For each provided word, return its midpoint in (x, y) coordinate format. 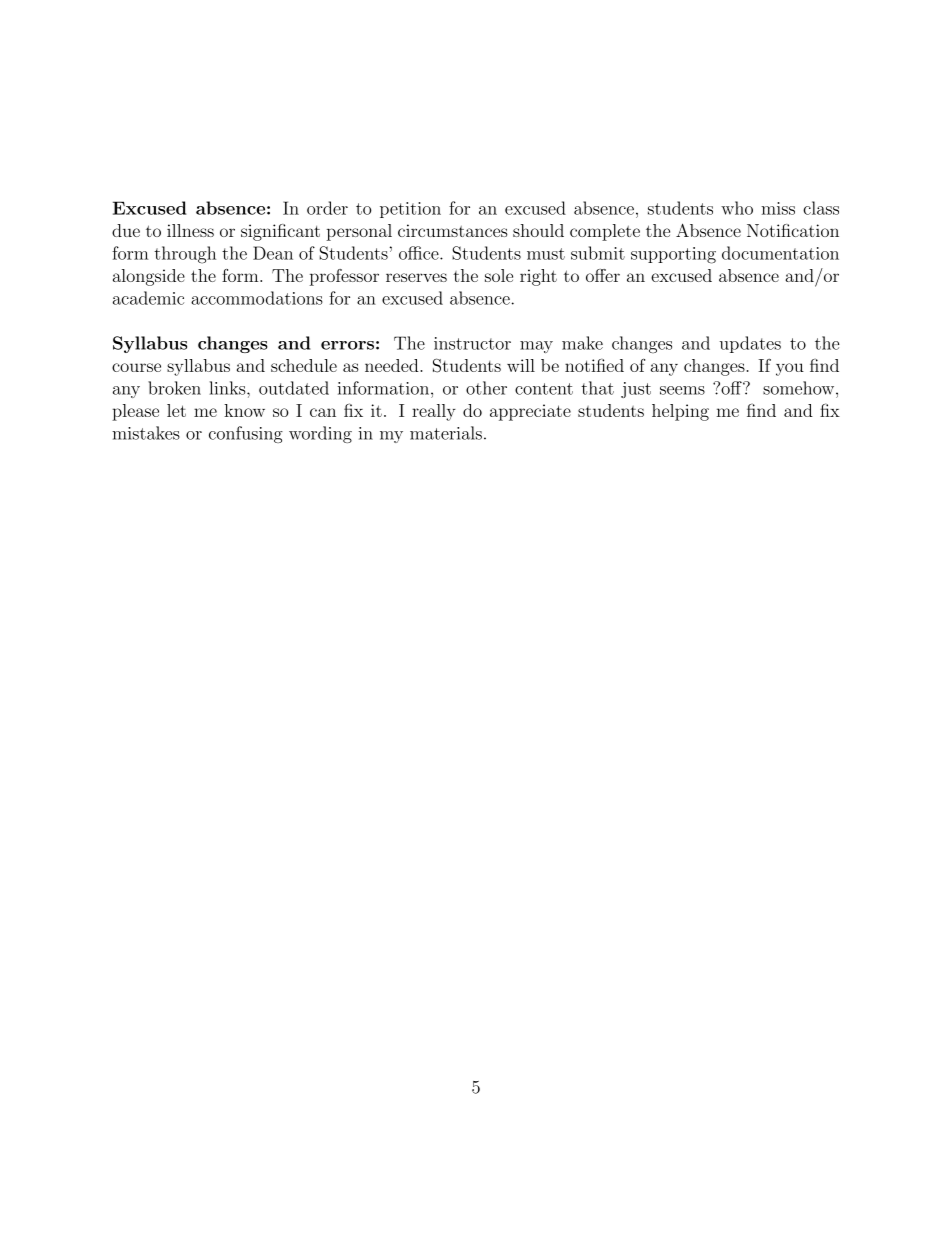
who (737, 208)
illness (190, 230)
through (185, 255)
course (136, 367)
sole (499, 275)
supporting (673, 255)
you (790, 369)
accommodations (257, 298)
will (521, 365)
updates (750, 344)
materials (446, 433)
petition (410, 210)
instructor (472, 343)
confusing (246, 434)
